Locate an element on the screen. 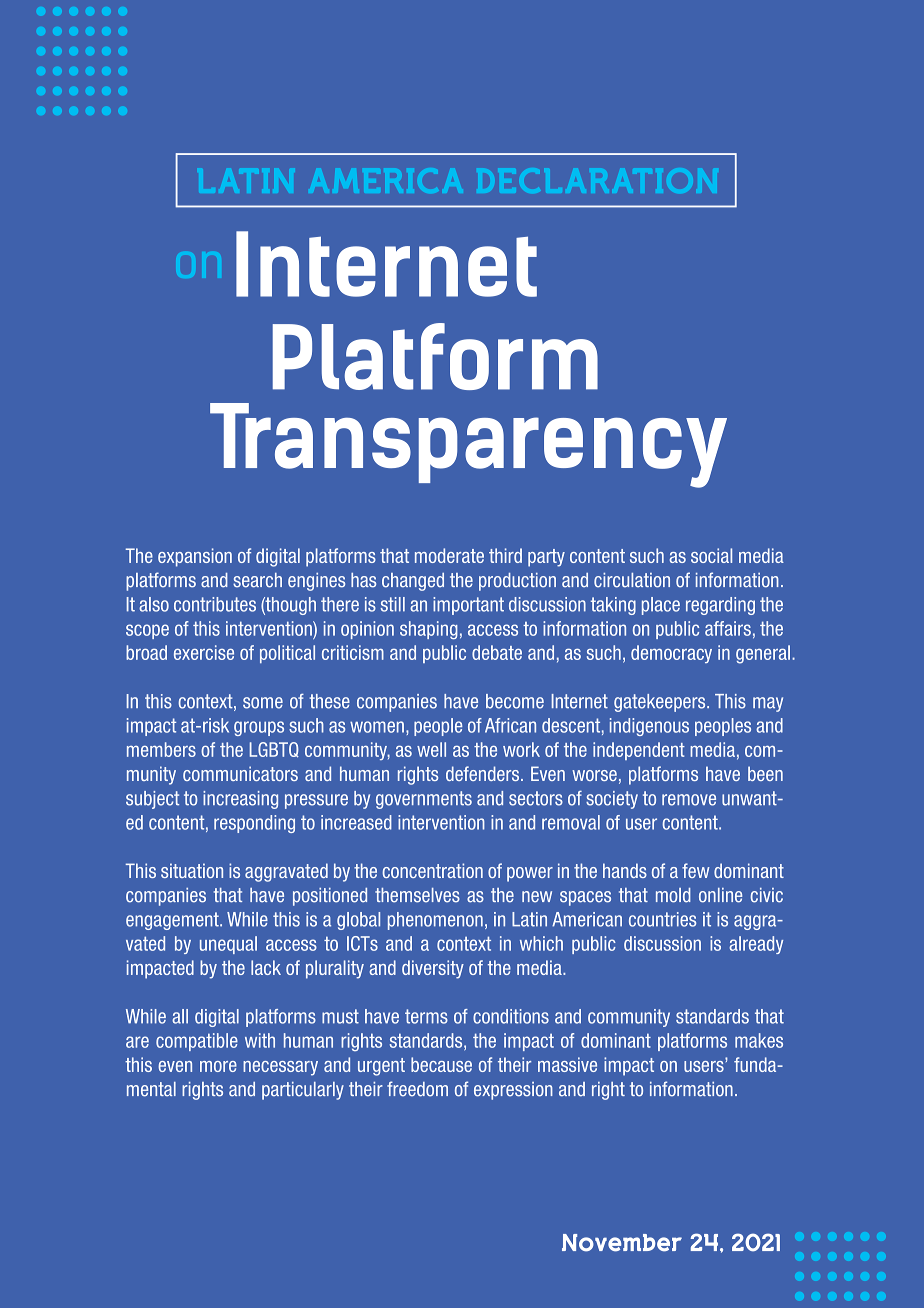 The image size is (924, 1308). gatekeepers is located at coordinates (661, 703).
